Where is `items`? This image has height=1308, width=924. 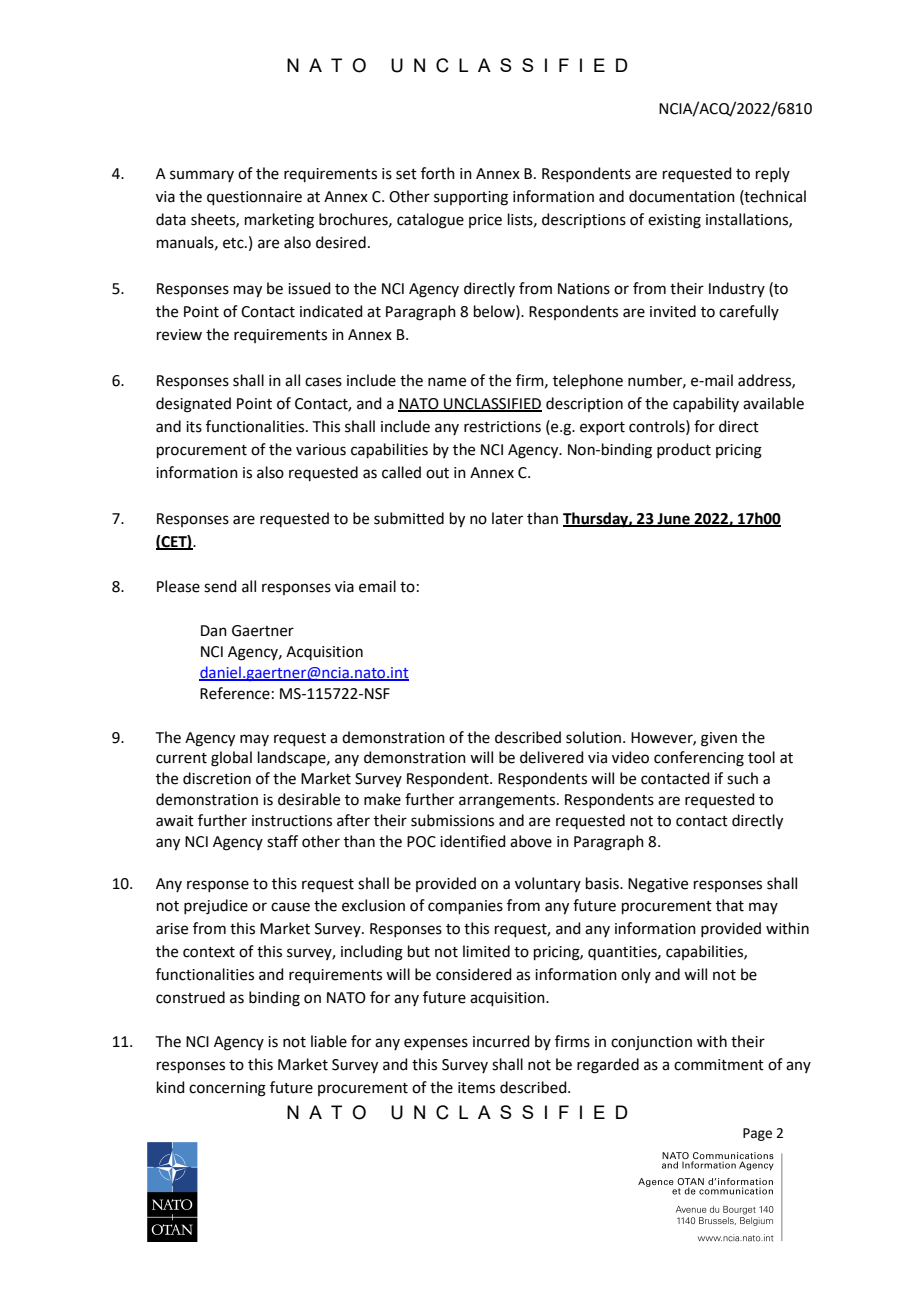 items is located at coordinates (476, 1088).
